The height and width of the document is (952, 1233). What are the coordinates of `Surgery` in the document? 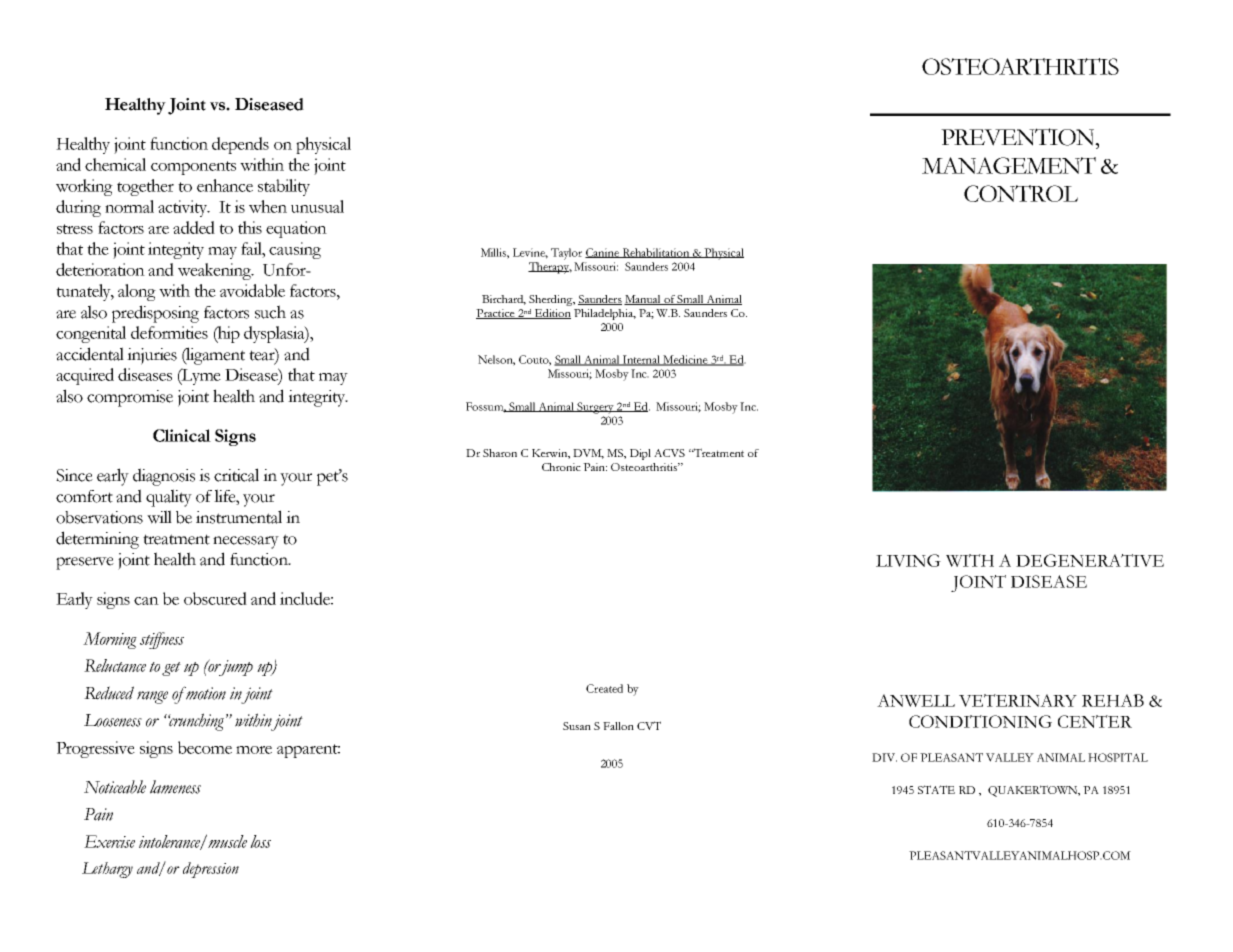 It's located at (595, 408).
